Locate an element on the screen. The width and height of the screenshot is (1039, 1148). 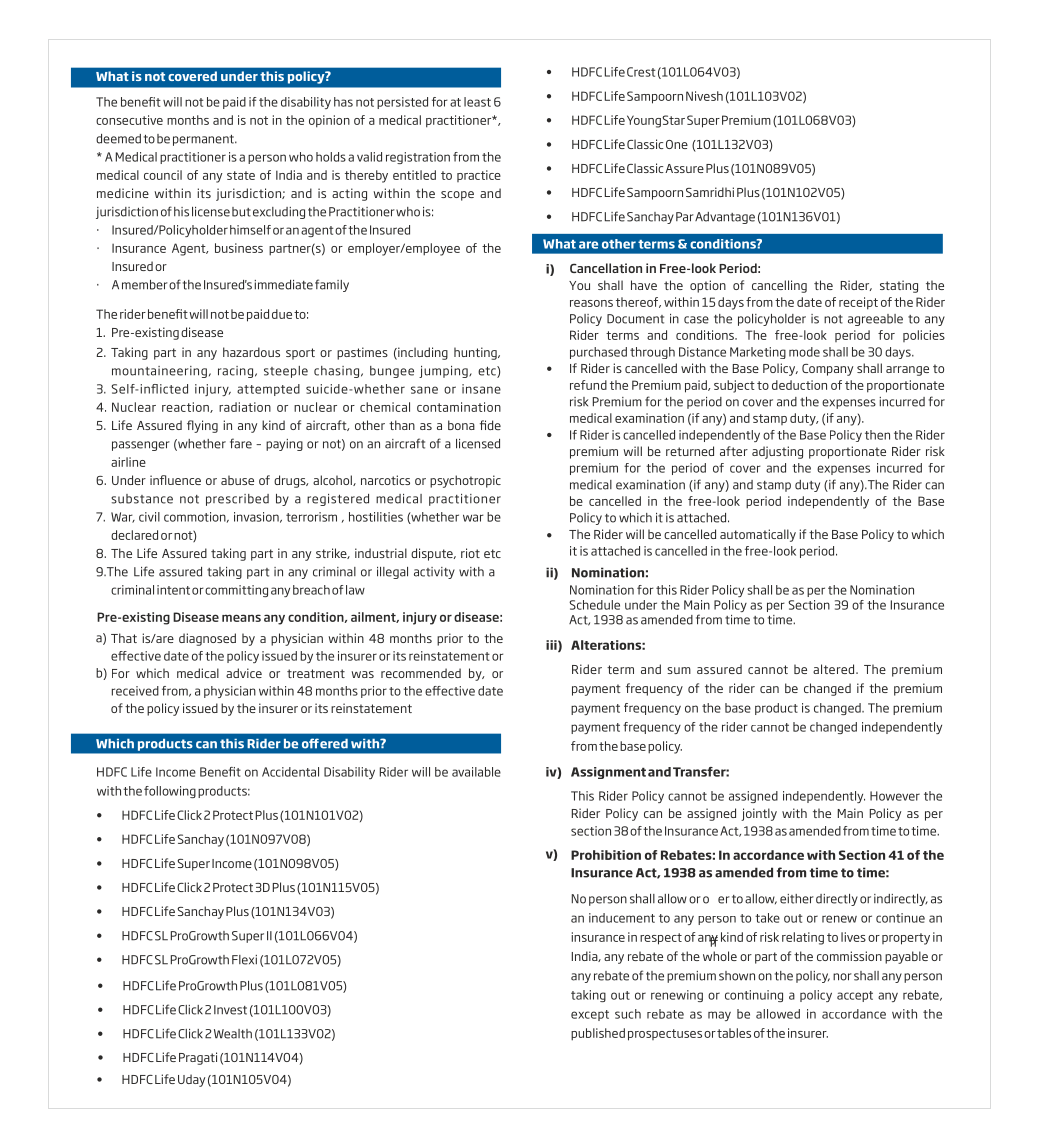
Crest is located at coordinates (641, 72).
